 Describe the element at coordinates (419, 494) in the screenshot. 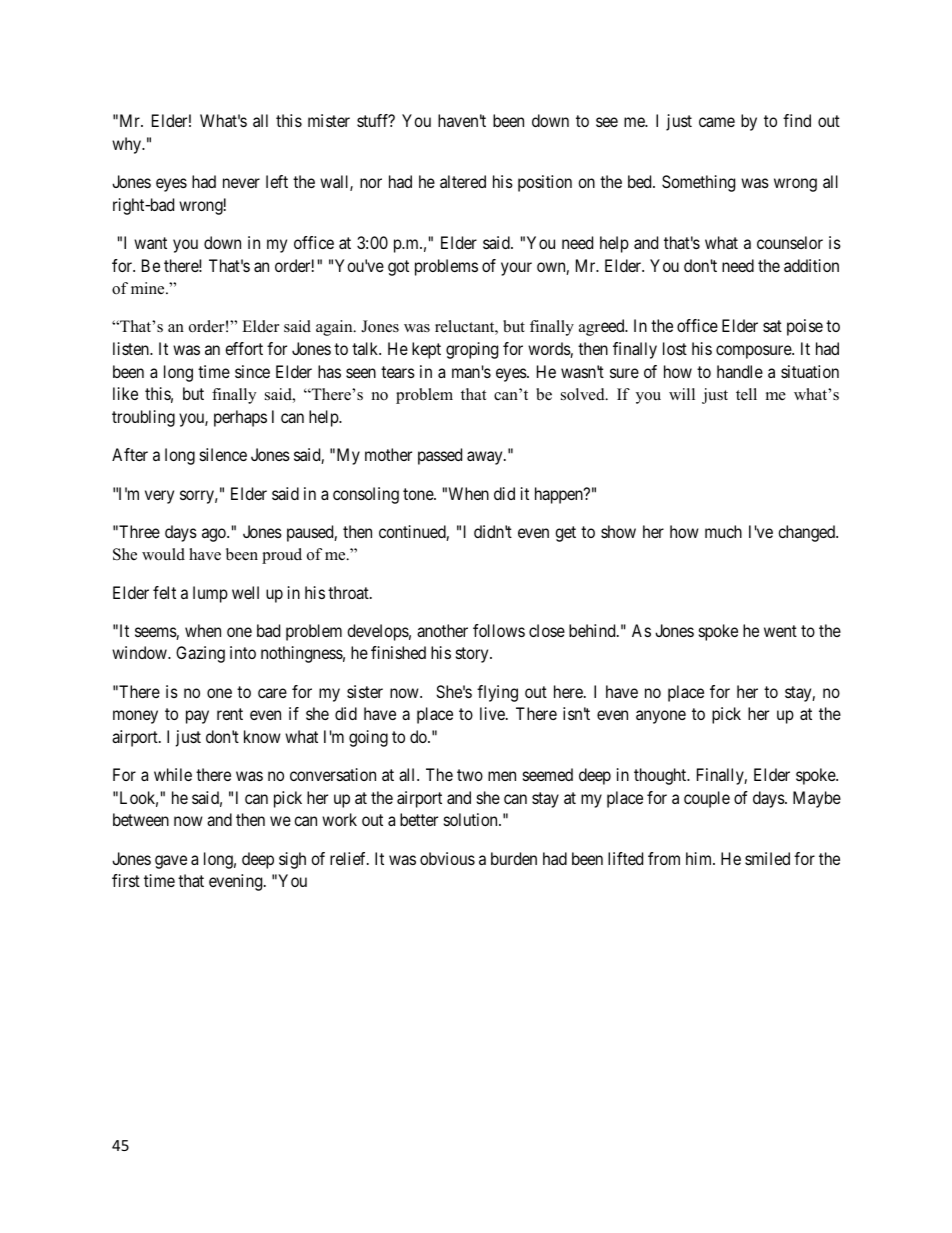

I see `tone` at that location.
